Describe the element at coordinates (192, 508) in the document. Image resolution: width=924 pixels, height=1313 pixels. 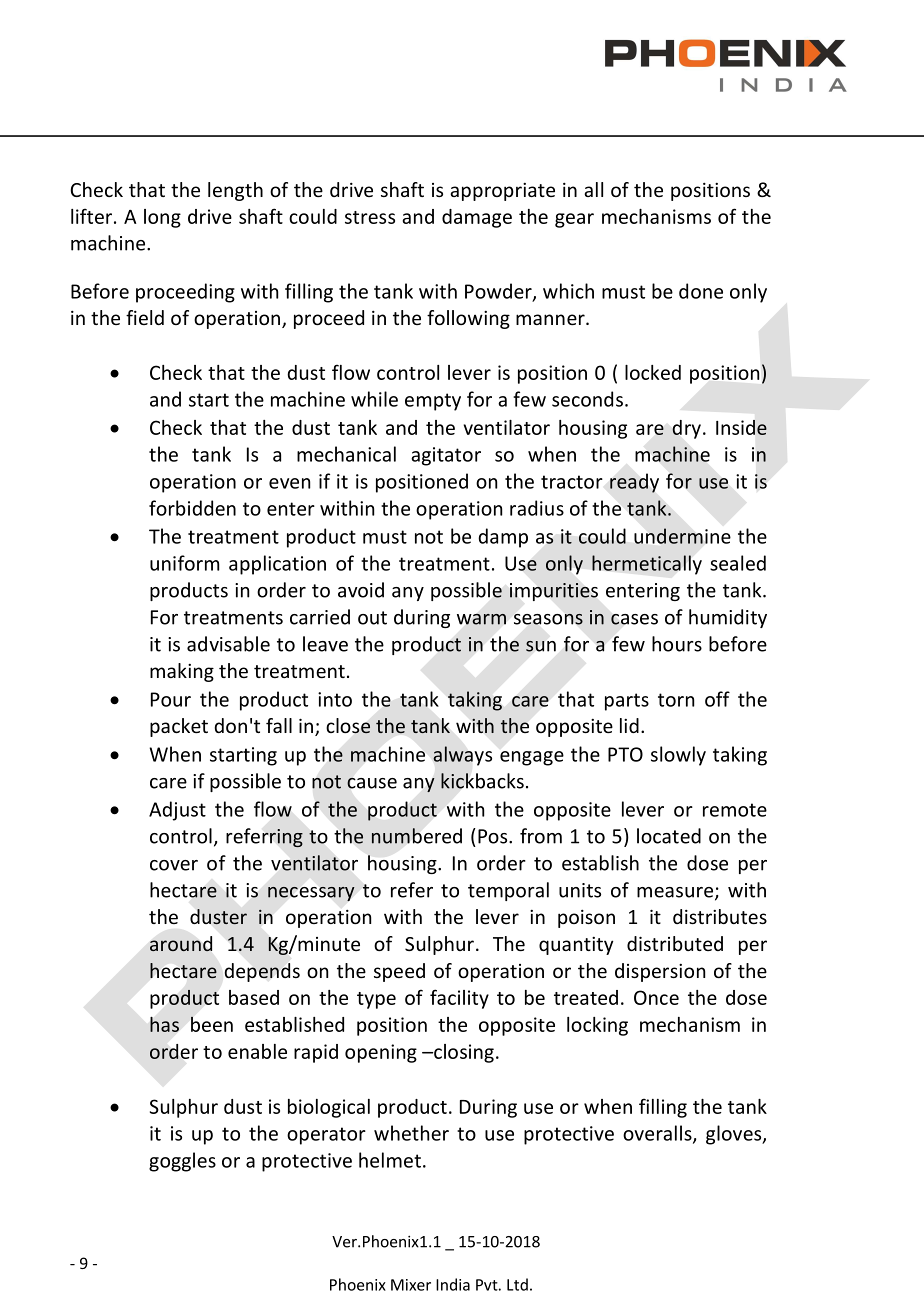
I see `forbidden` at that location.
